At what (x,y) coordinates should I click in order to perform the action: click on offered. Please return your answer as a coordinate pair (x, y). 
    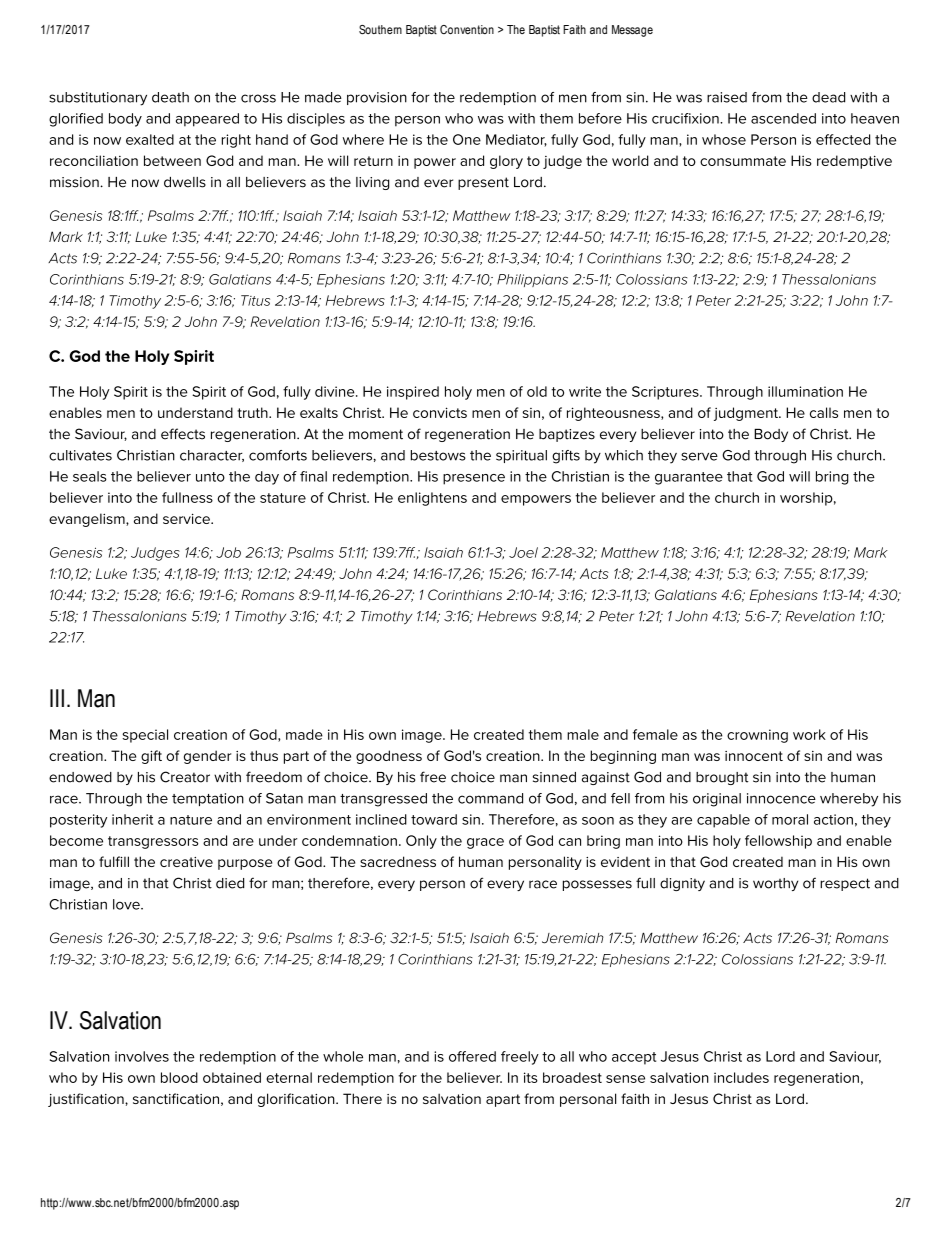
    Looking at the image, I should click on (472, 1056).
